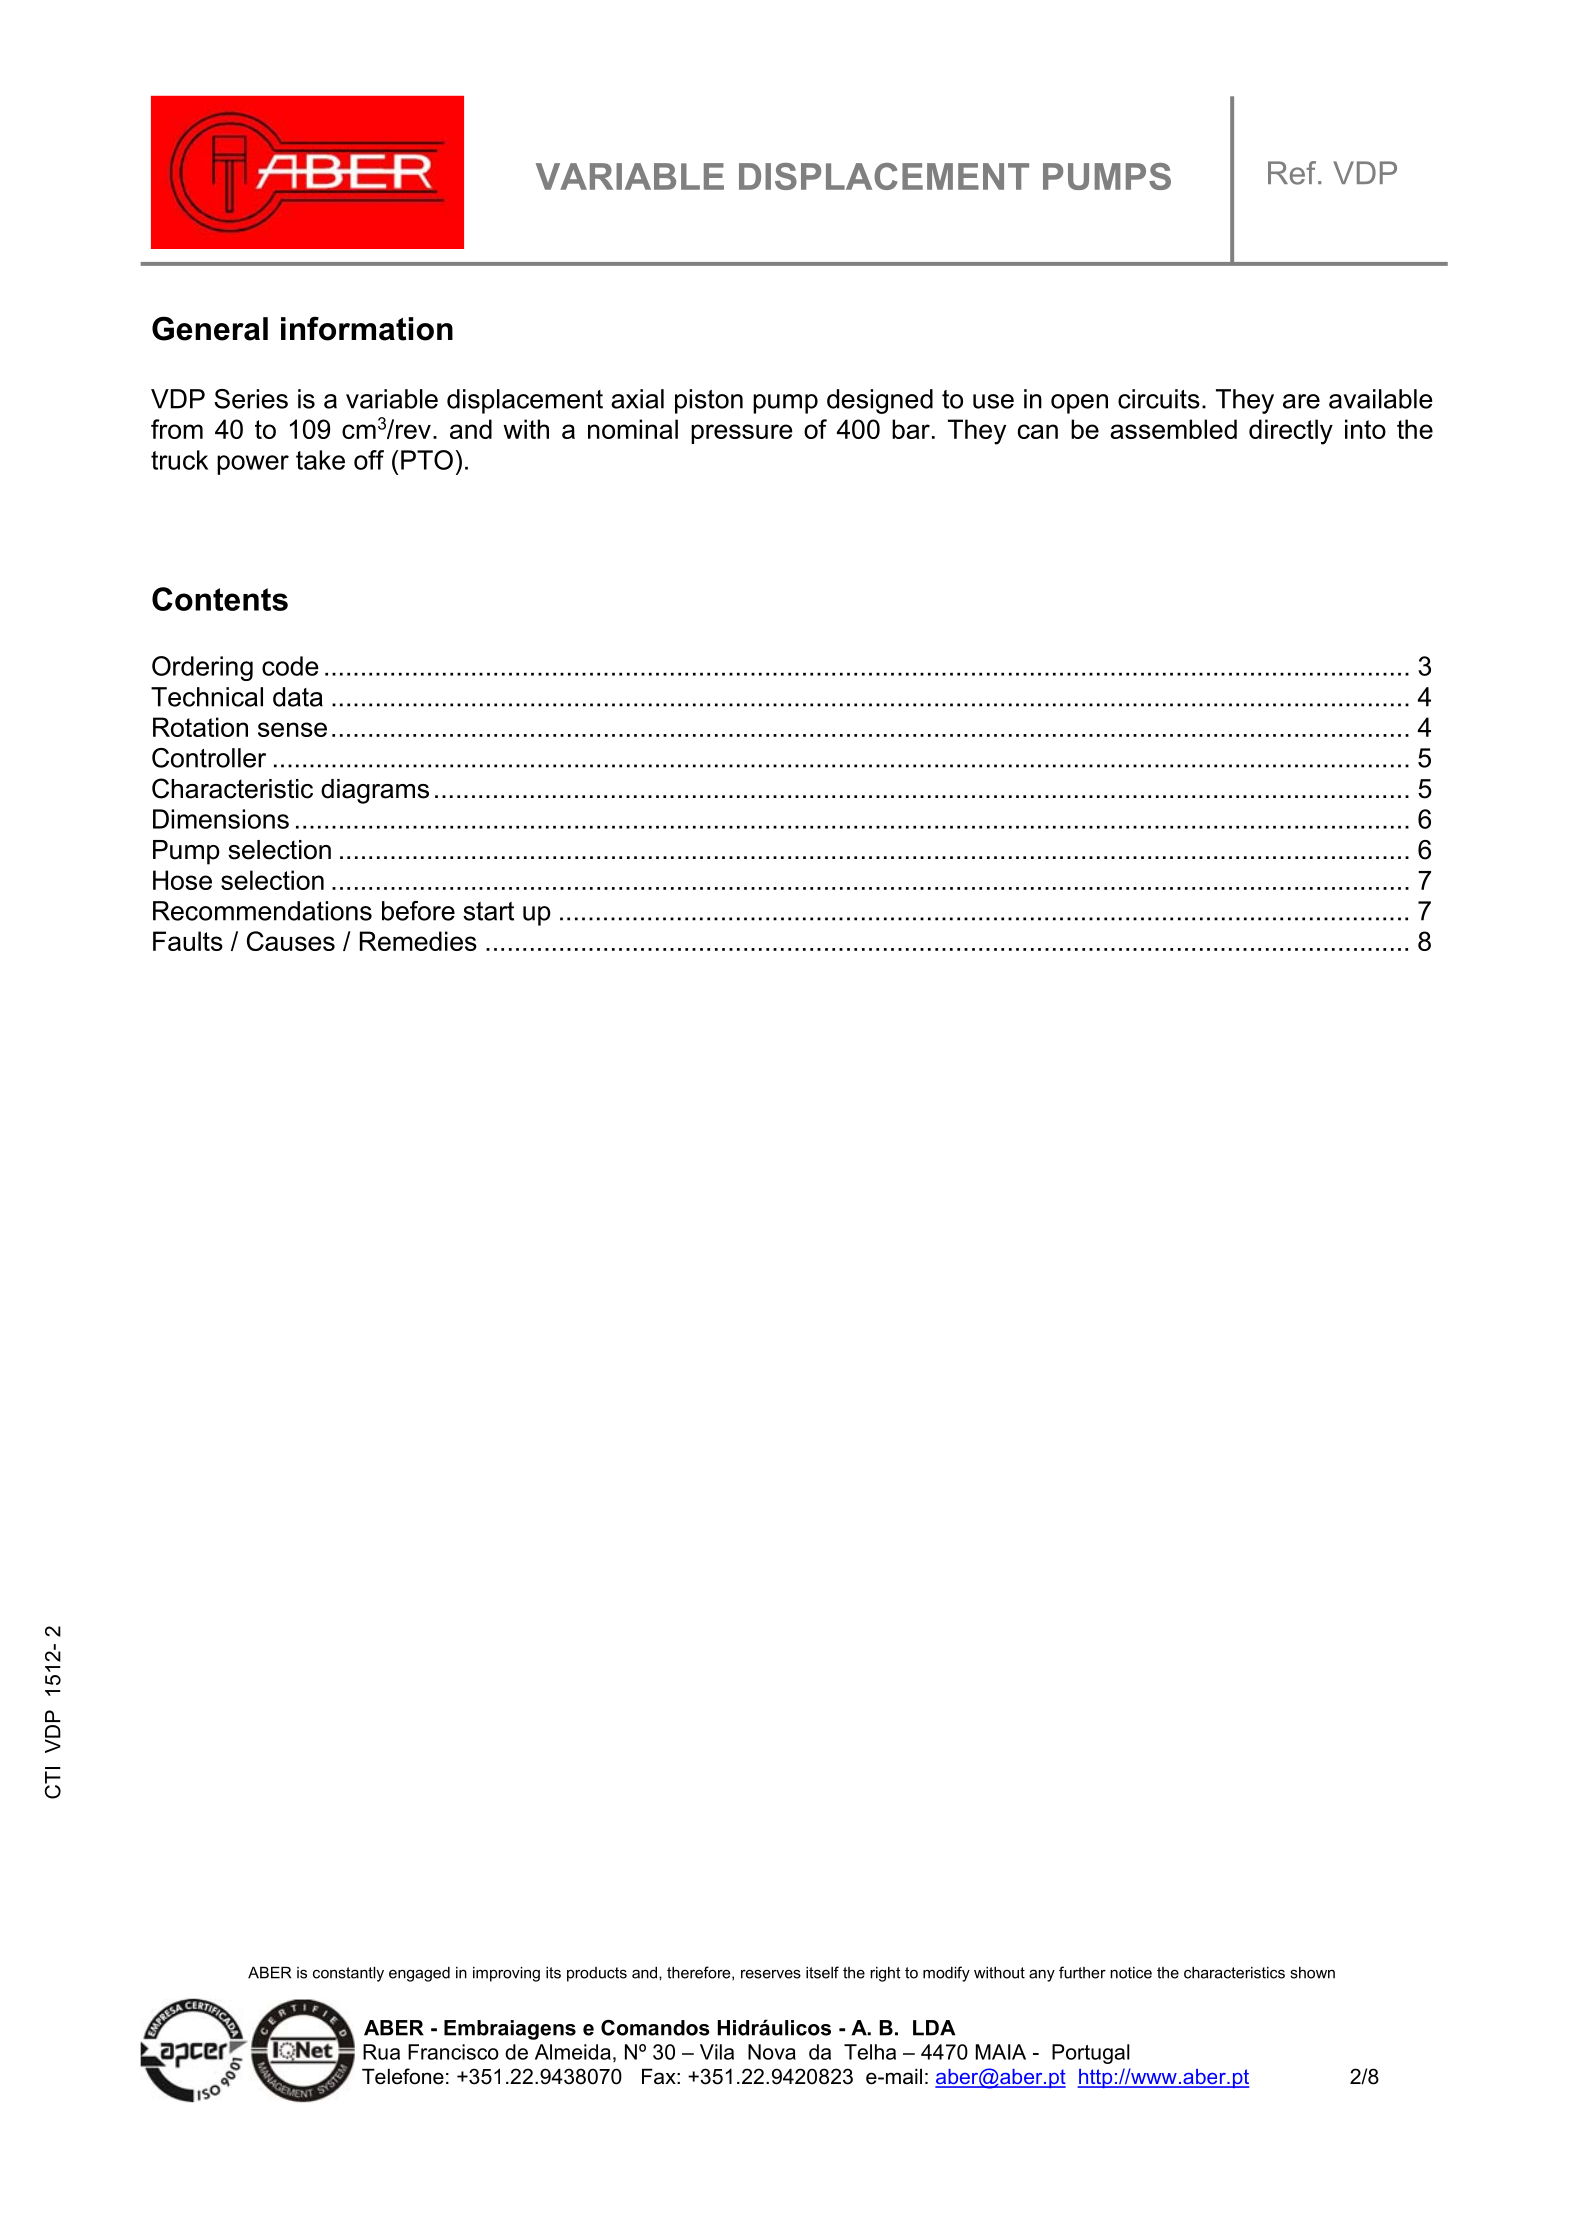 The height and width of the screenshot is (2240, 1584). What do you see at coordinates (348, 1974) in the screenshot?
I see `constantly` at bounding box center [348, 1974].
